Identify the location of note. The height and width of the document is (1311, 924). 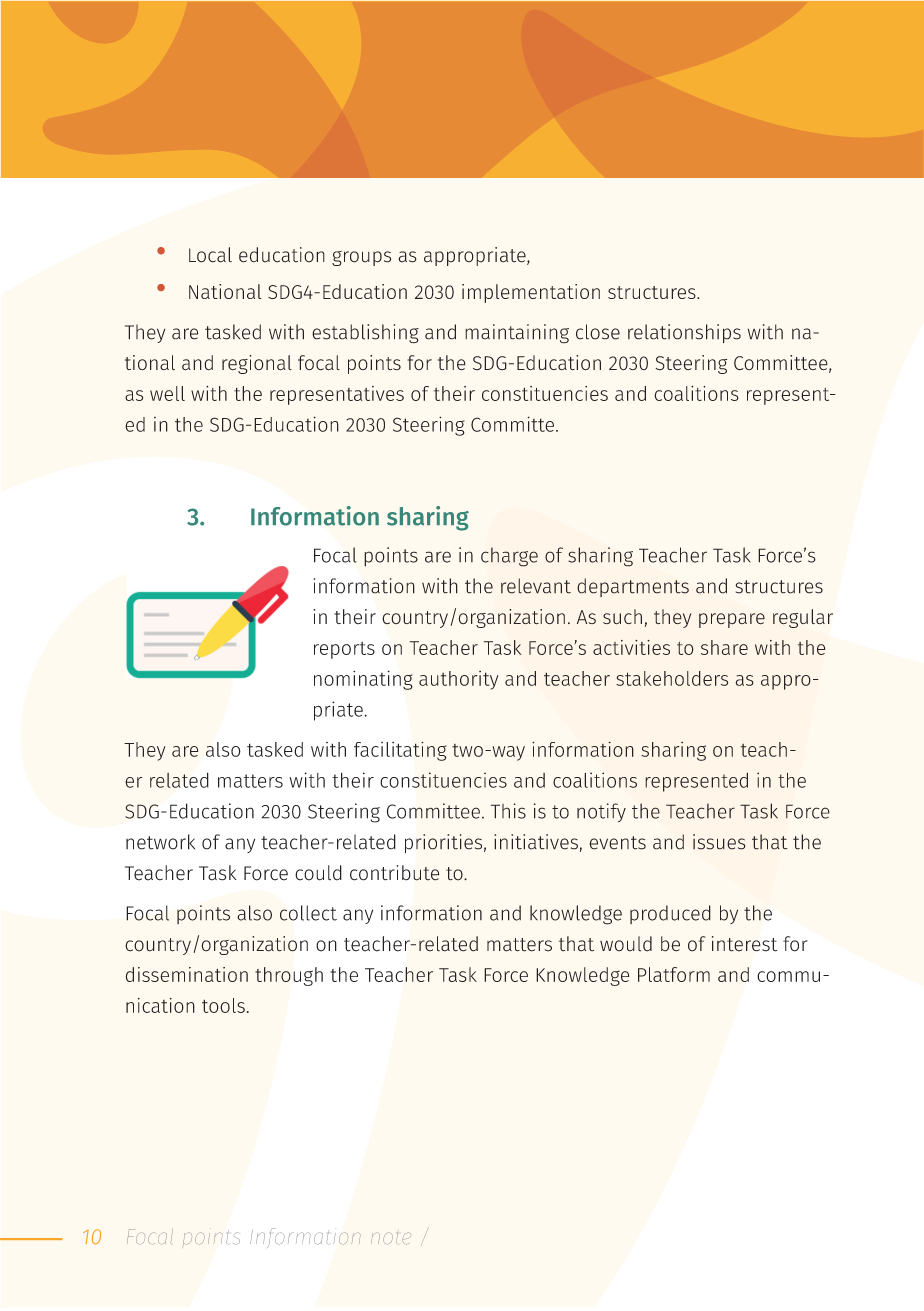
(391, 1238).
